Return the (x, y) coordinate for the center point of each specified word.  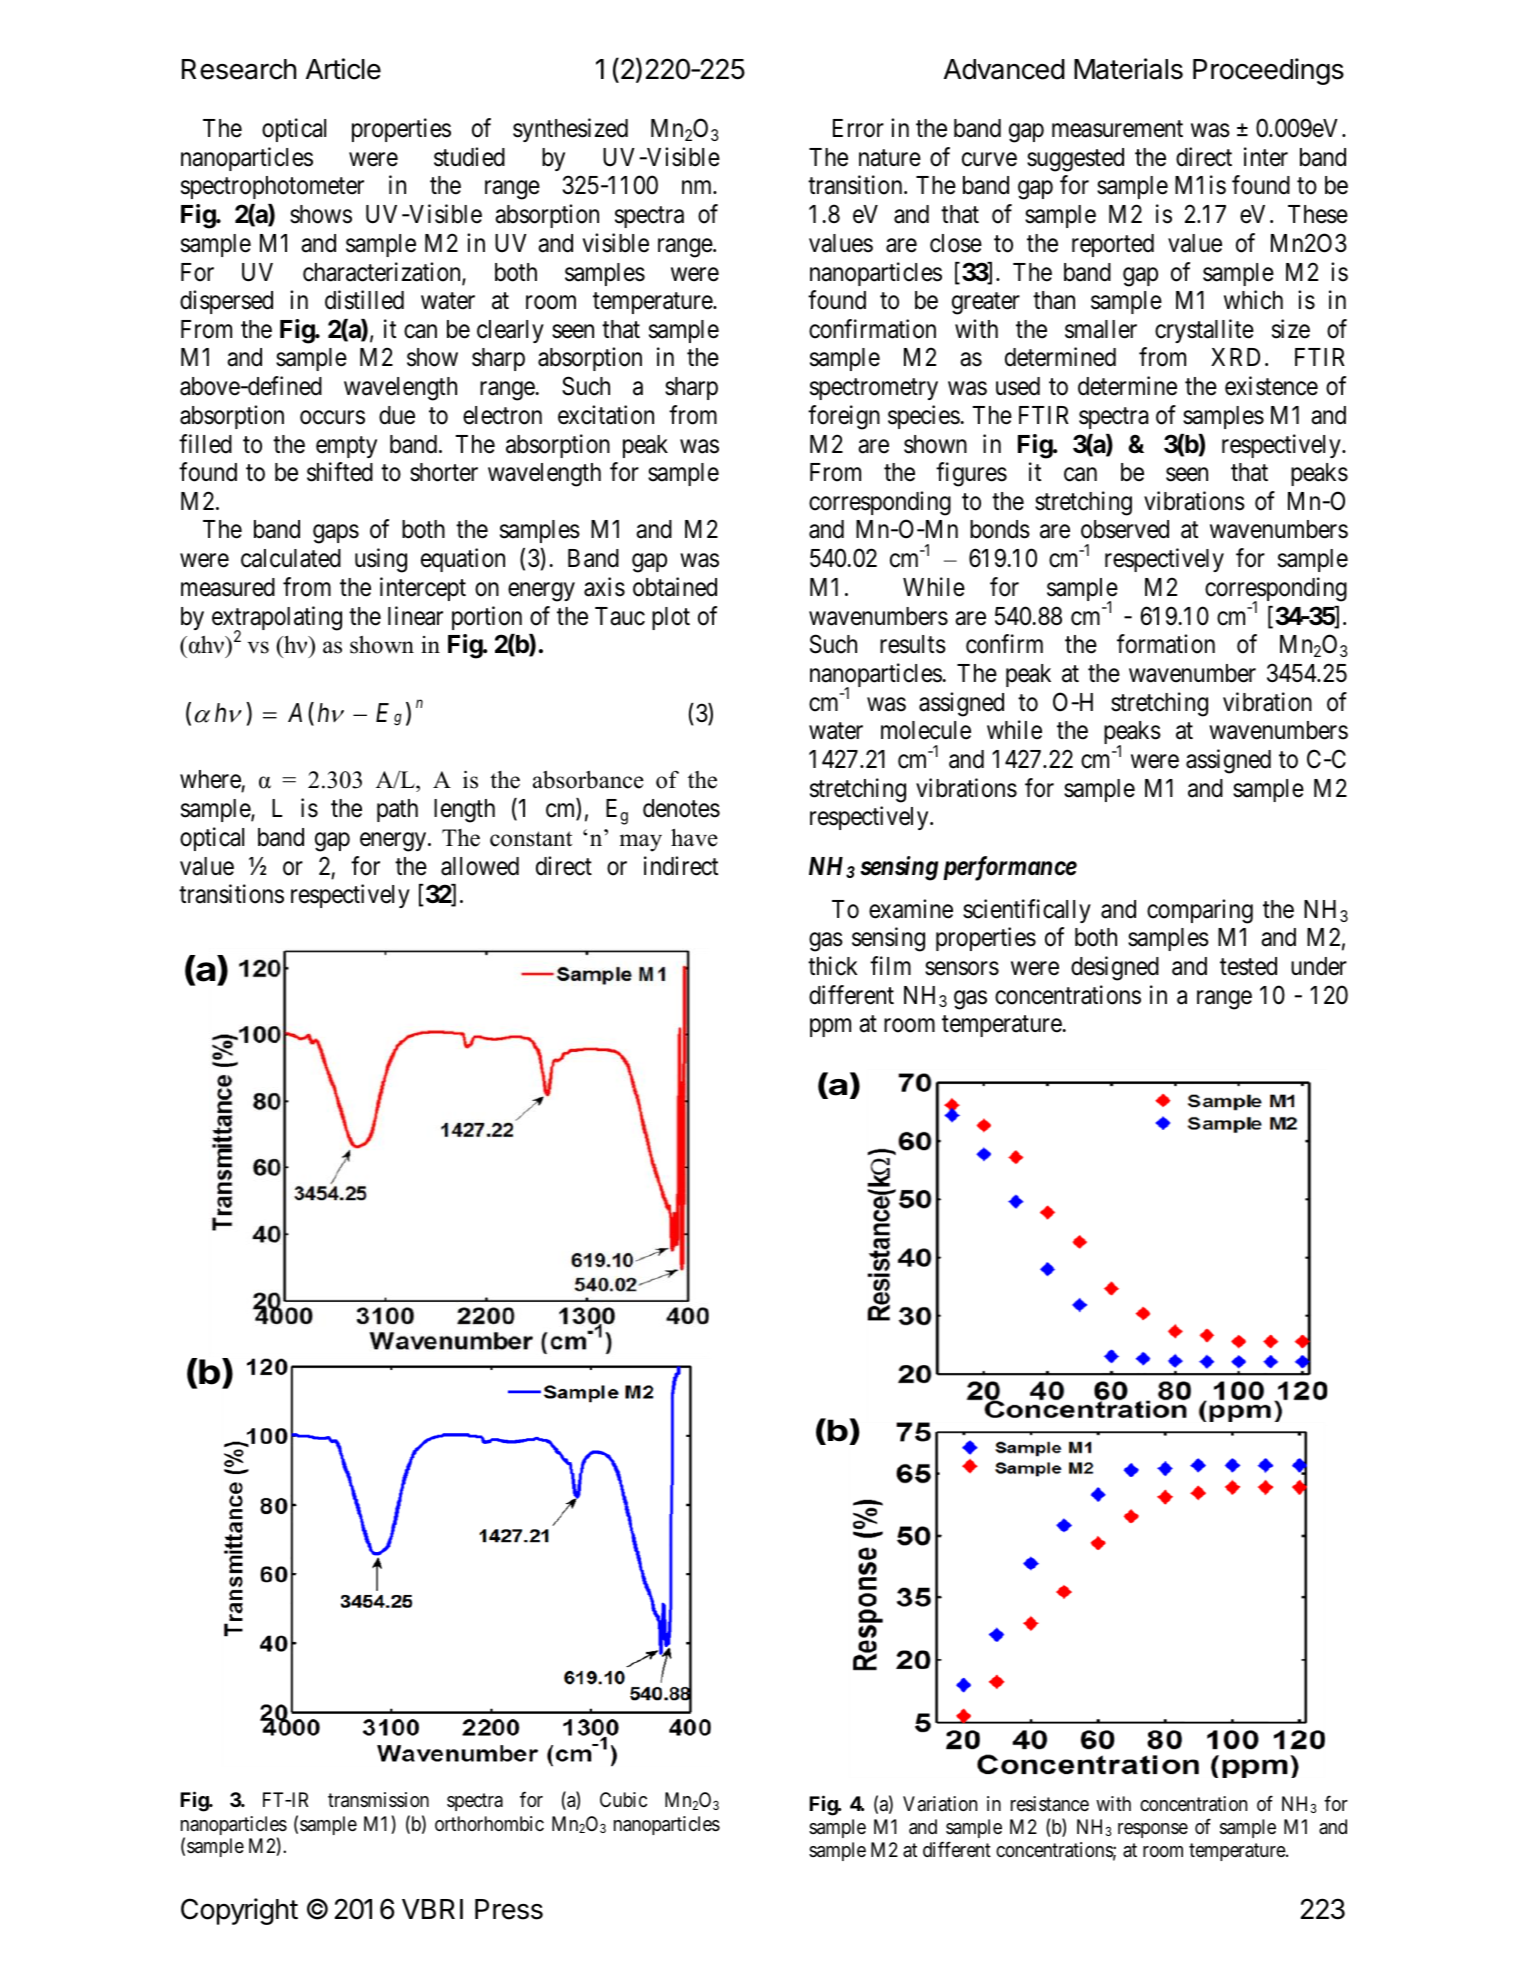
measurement (1117, 129)
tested (1248, 966)
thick (833, 966)
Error (858, 128)
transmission (378, 1800)
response (1153, 1830)
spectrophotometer (272, 187)
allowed (480, 866)
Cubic (623, 1799)
